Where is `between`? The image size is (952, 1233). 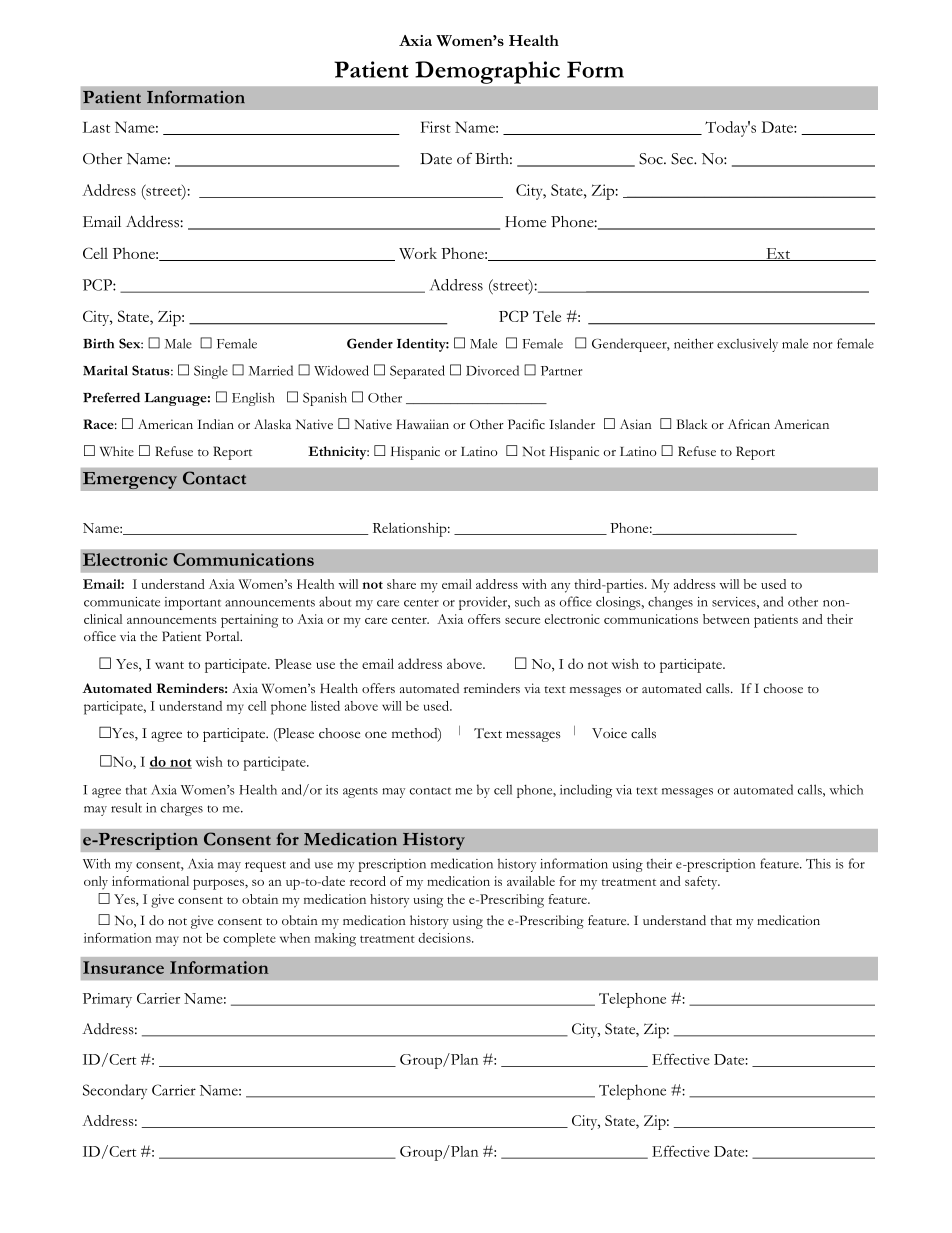
between is located at coordinates (726, 619).
